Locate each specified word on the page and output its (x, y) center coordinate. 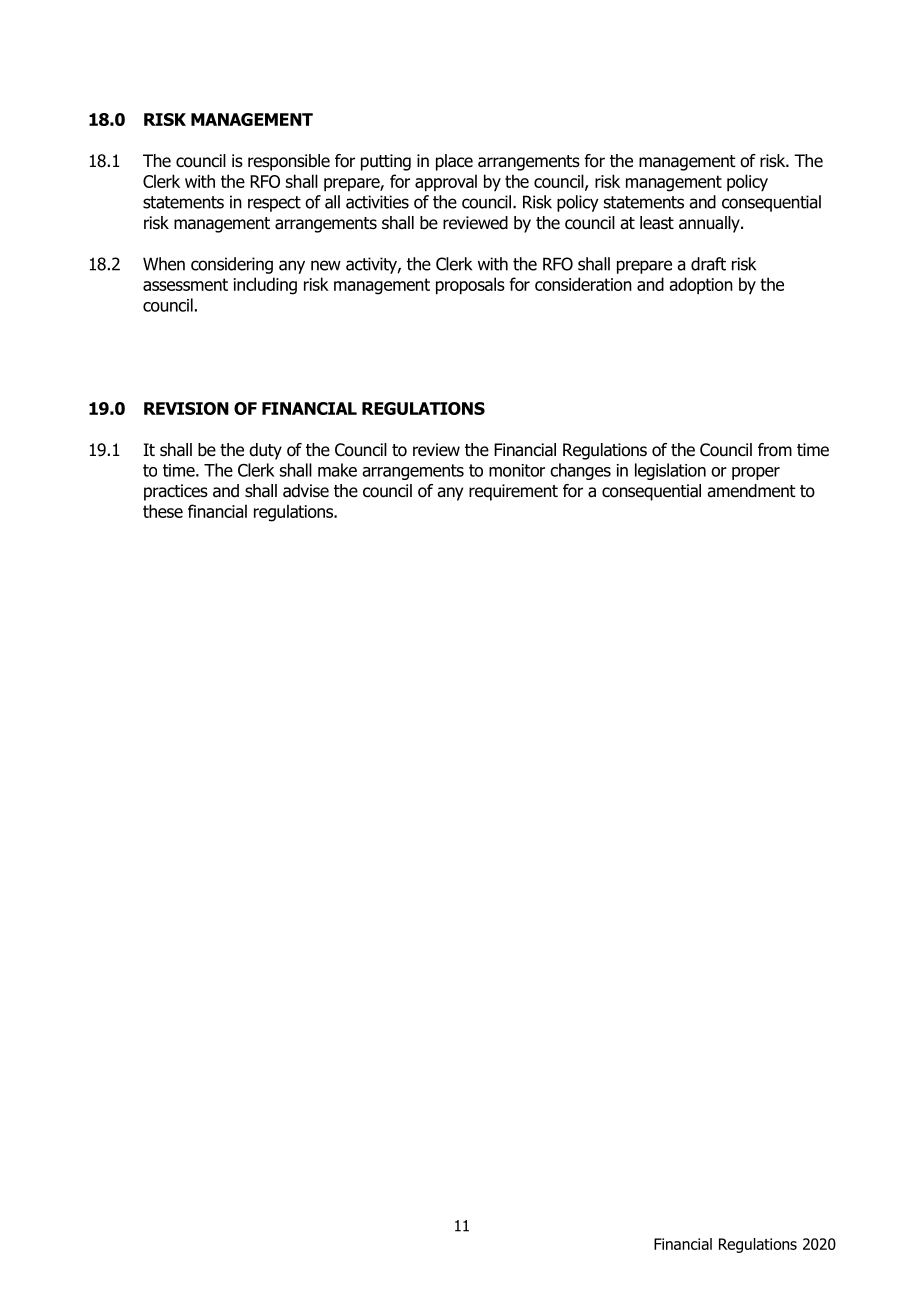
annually (710, 224)
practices (176, 492)
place (454, 162)
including (265, 286)
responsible (289, 162)
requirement (513, 492)
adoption (701, 286)
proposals (470, 286)
